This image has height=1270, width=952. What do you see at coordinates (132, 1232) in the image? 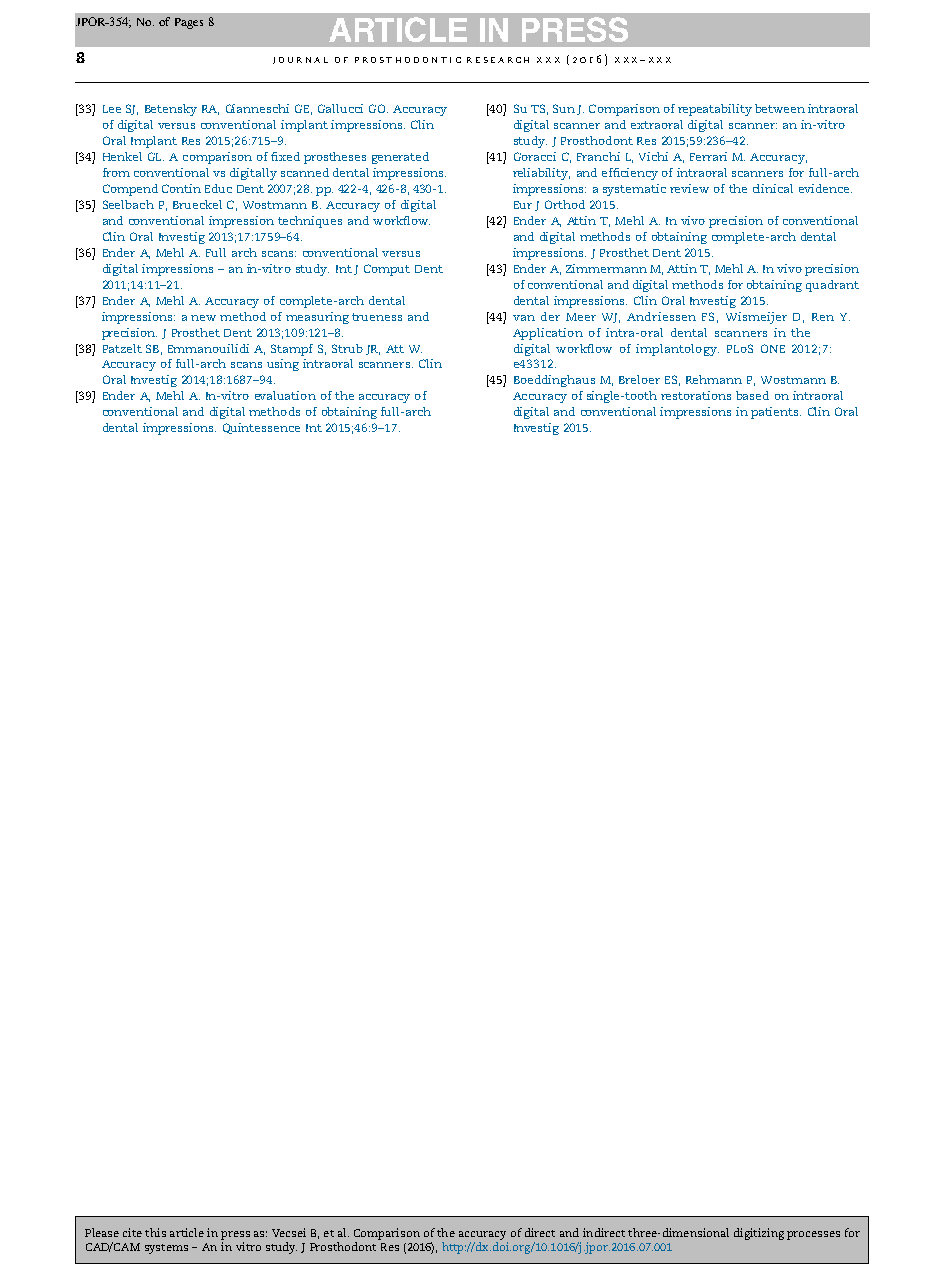
I see `cite` at bounding box center [132, 1232].
